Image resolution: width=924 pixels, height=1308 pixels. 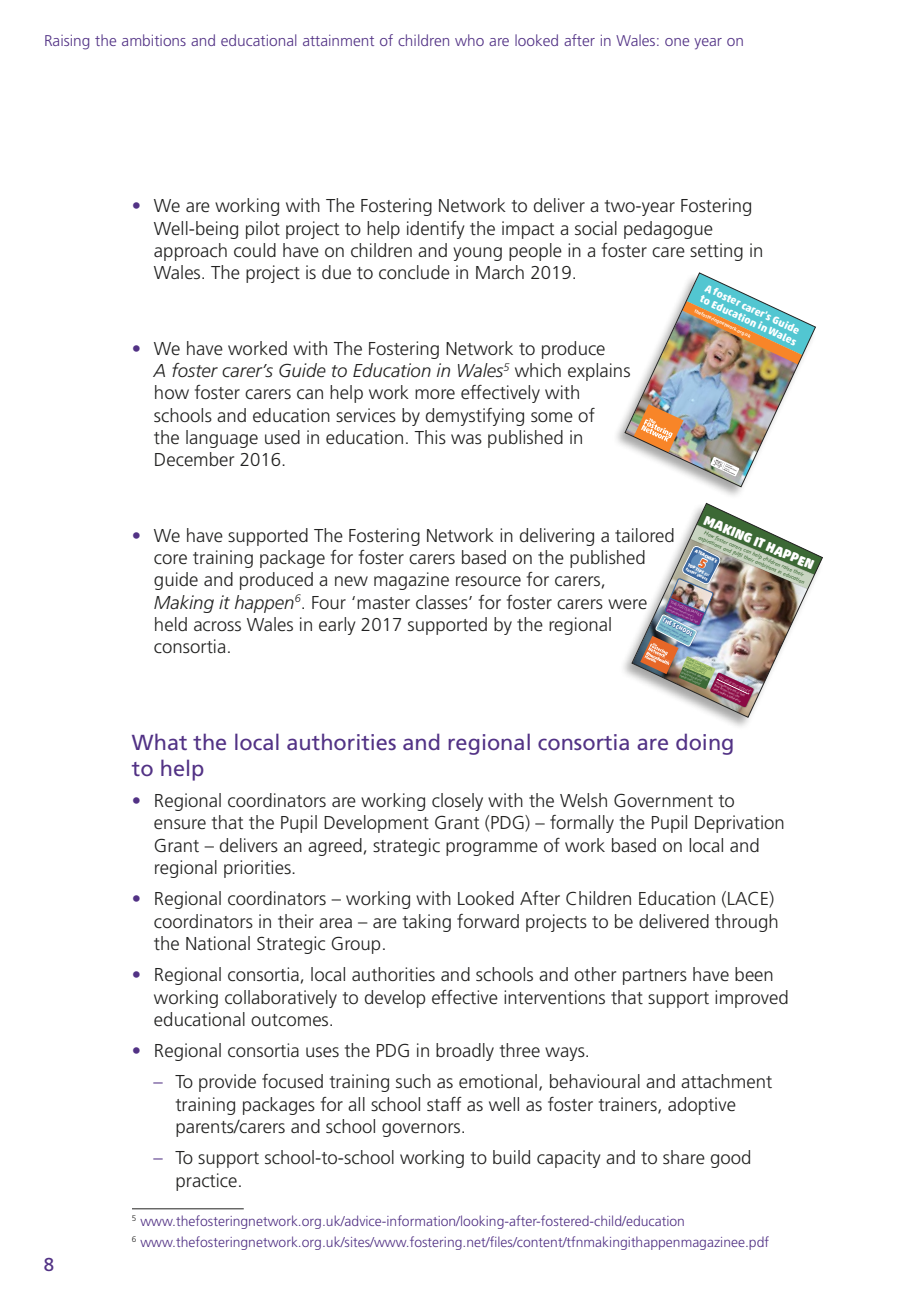 What do you see at coordinates (180, 824) in the image?
I see `ensure` at bounding box center [180, 824].
